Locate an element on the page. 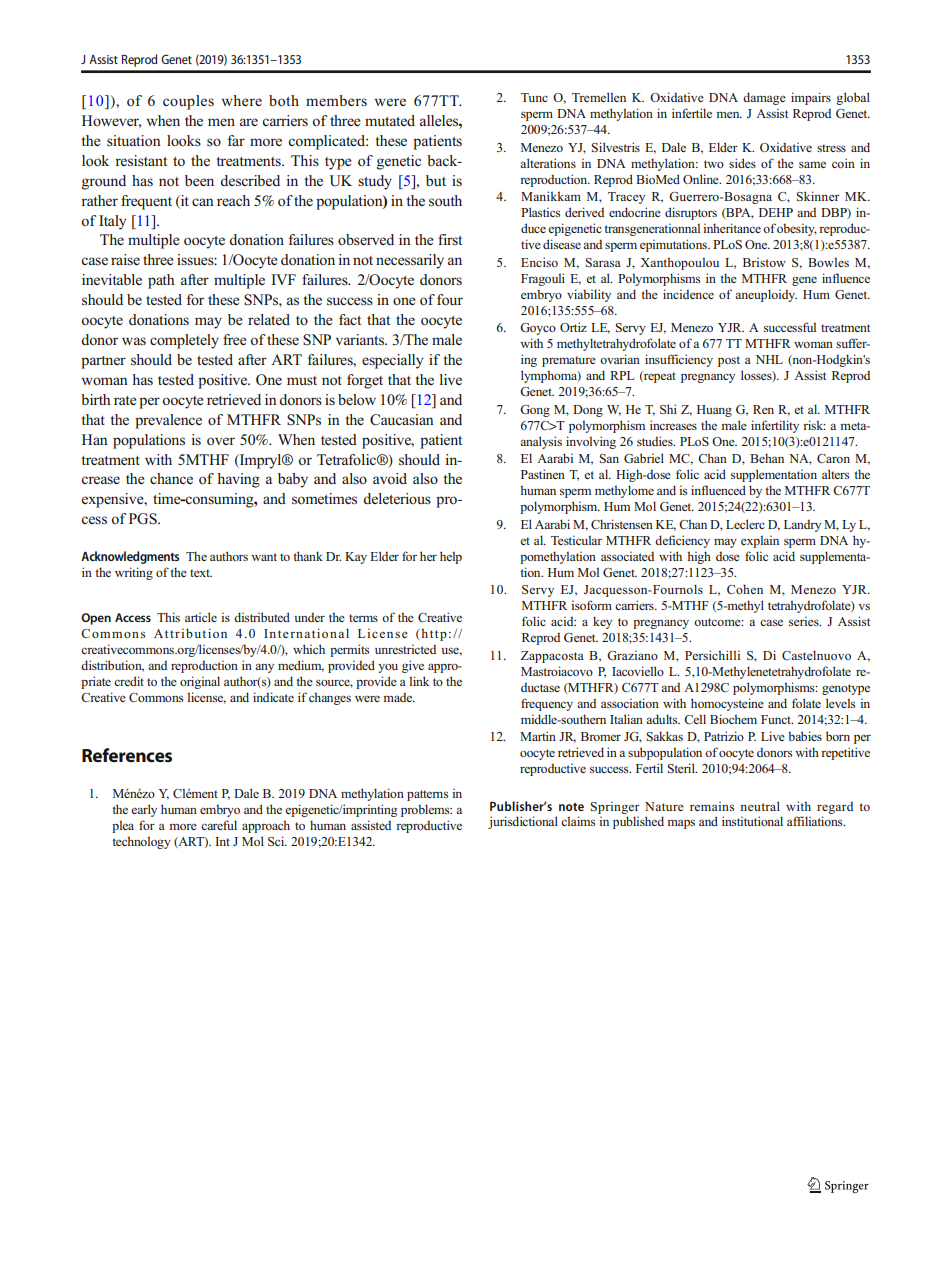 Image resolution: width=952 pixels, height=1265 pixels. aneuploidy is located at coordinates (766, 295).
